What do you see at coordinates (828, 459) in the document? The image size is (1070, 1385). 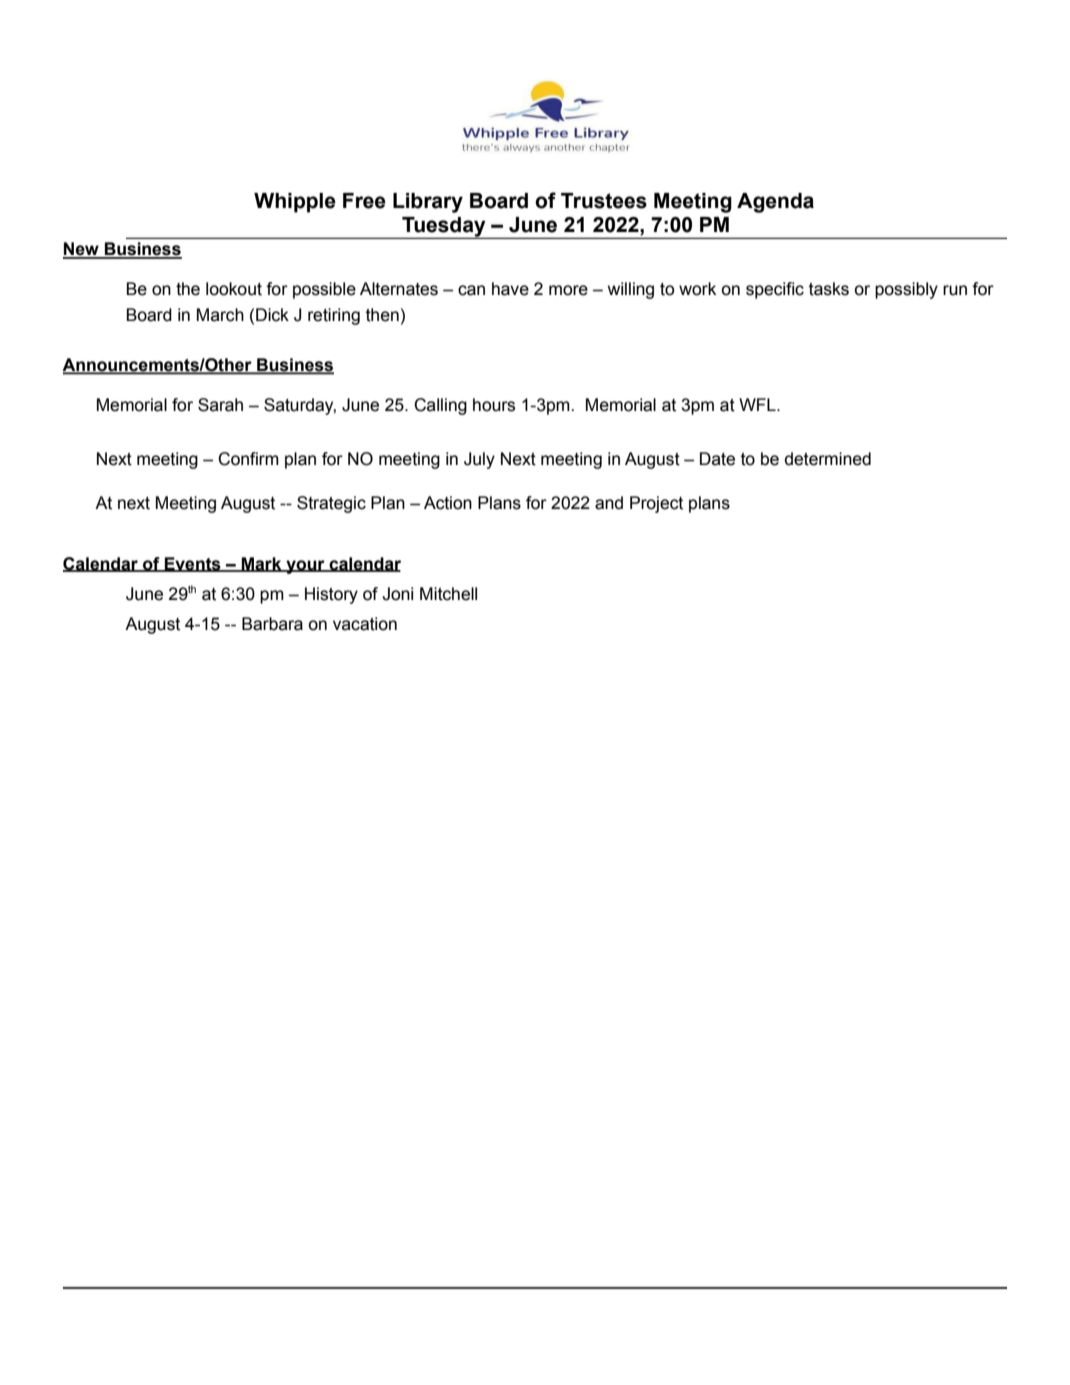 I see `determined` at bounding box center [828, 459].
